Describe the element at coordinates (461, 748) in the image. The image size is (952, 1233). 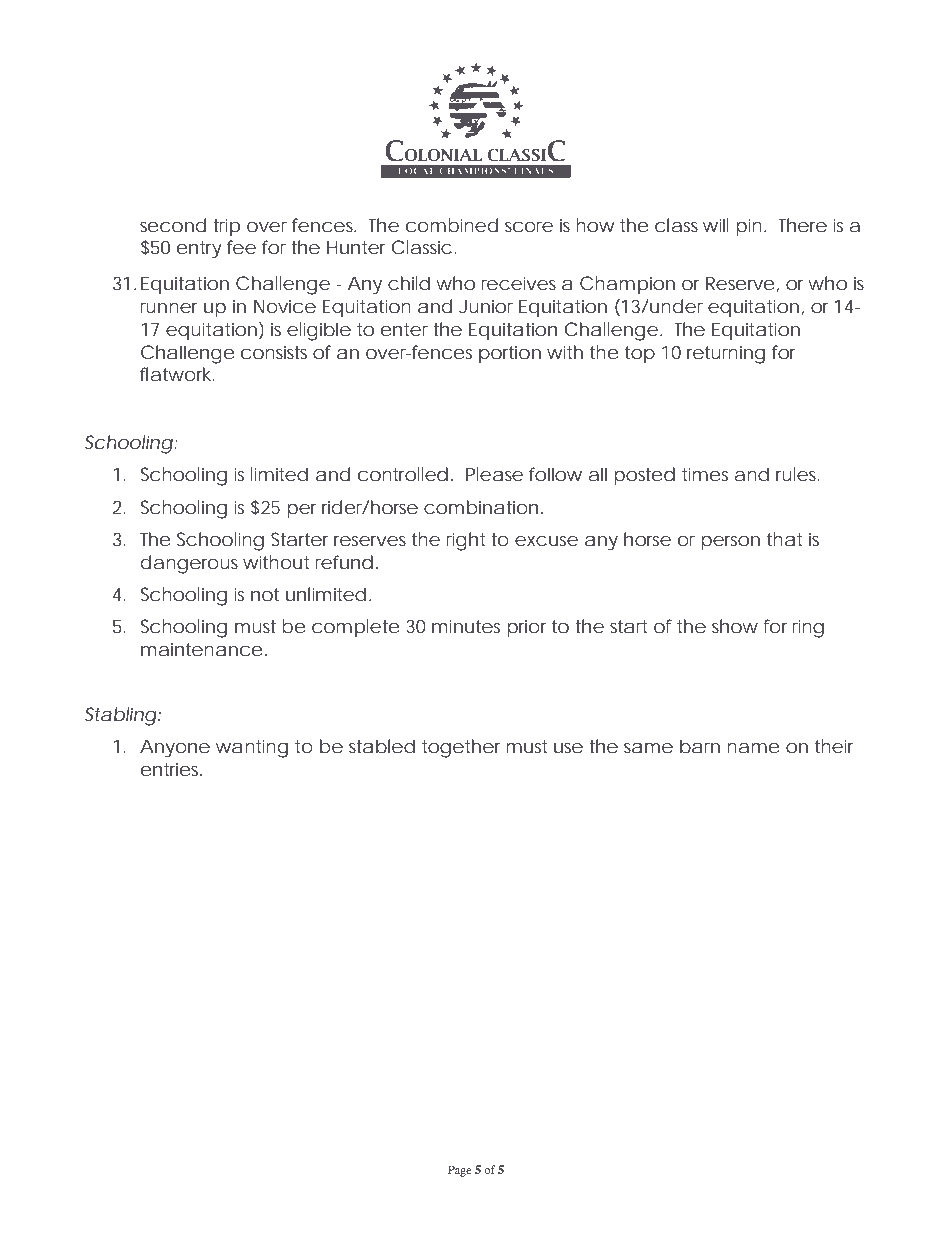
I see `together` at that location.
